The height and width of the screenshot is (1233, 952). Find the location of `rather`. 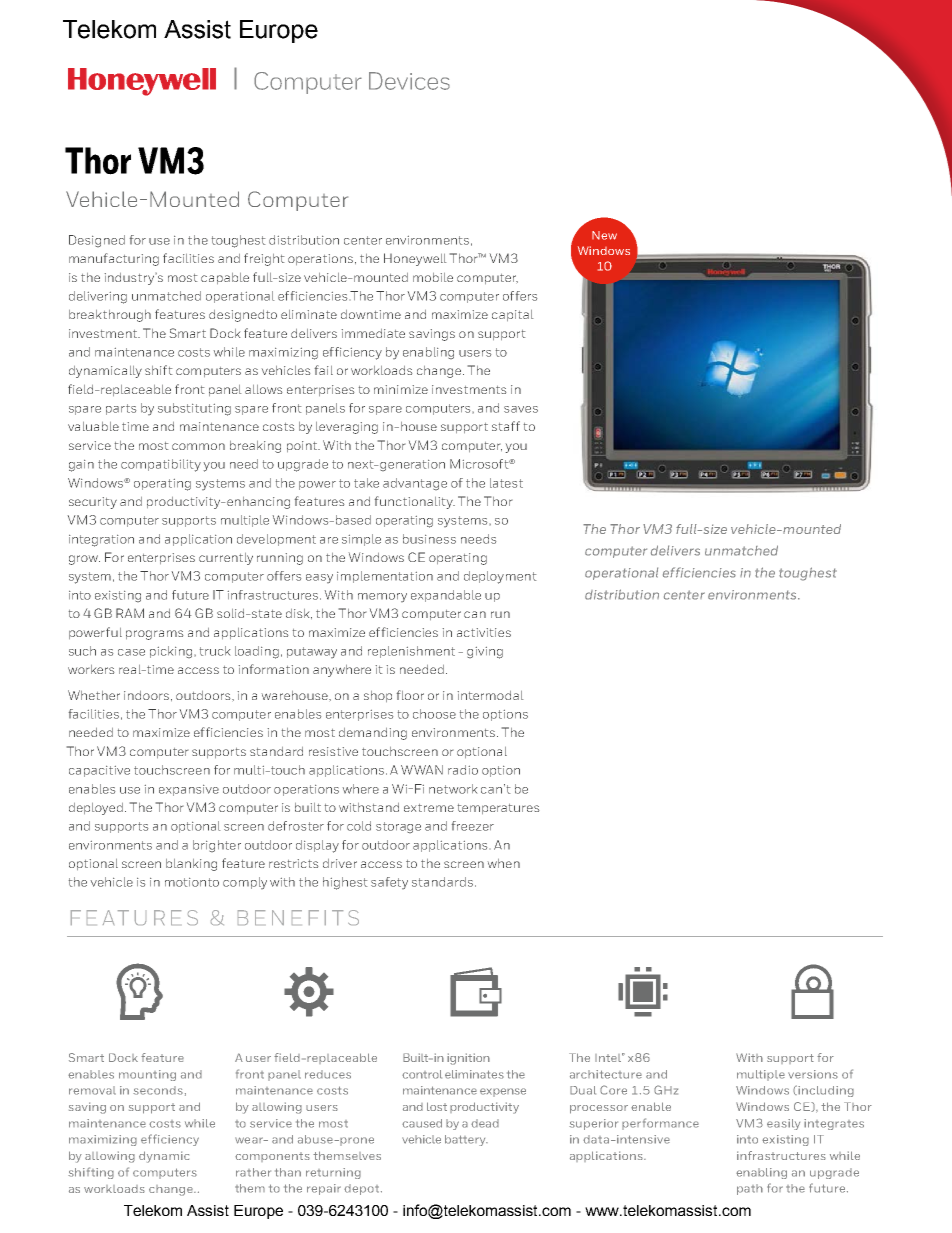

rather is located at coordinates (253, 1172).
